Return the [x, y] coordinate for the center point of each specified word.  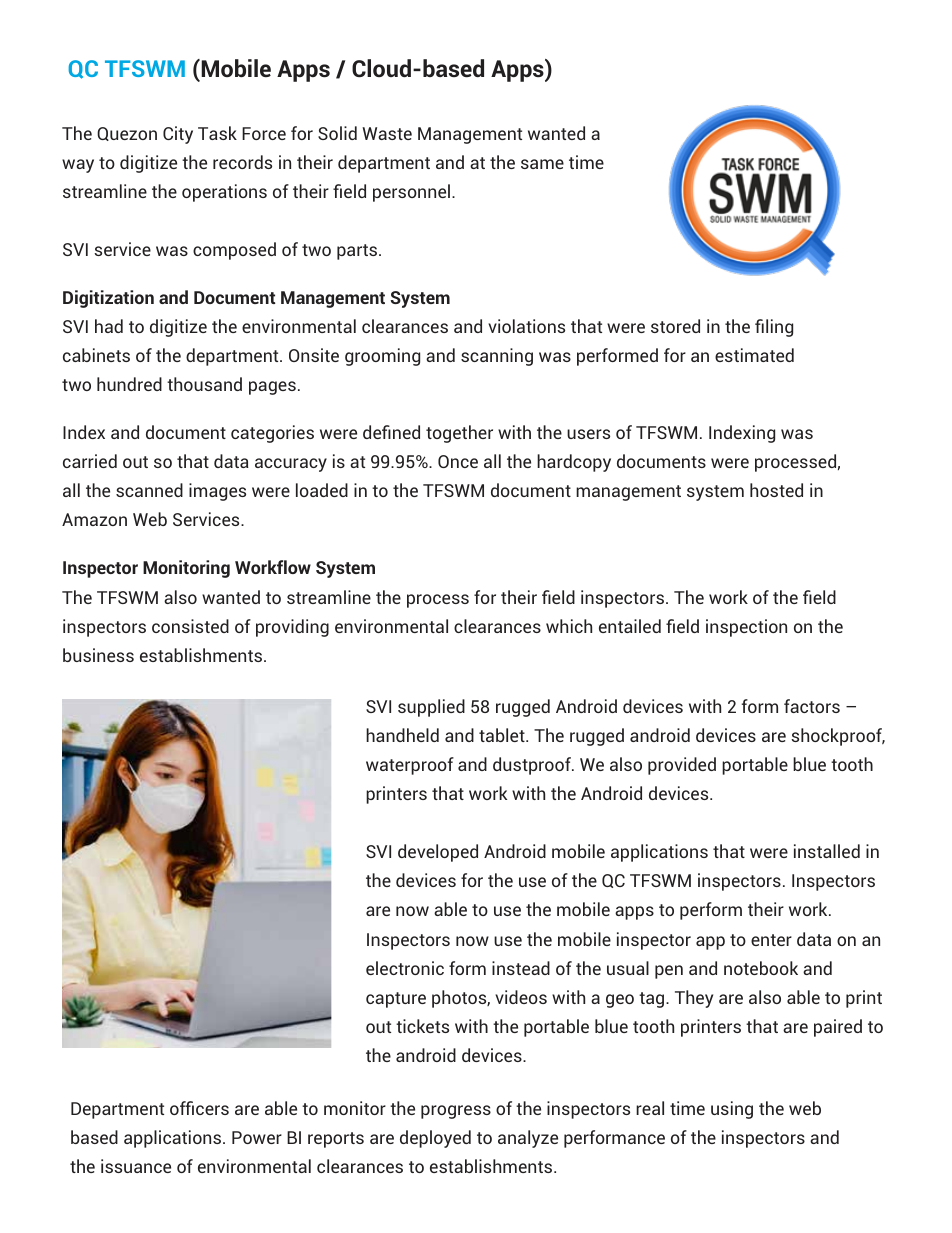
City [178, 135]
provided [682, 766]
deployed [435, 1139]
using [732, 1110]
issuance [136, 1166]
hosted [776, 490]
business [98, 655]
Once [458, 461]
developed [438, 853]
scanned [149, 490]
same [542, 164]
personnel [411, 193]
